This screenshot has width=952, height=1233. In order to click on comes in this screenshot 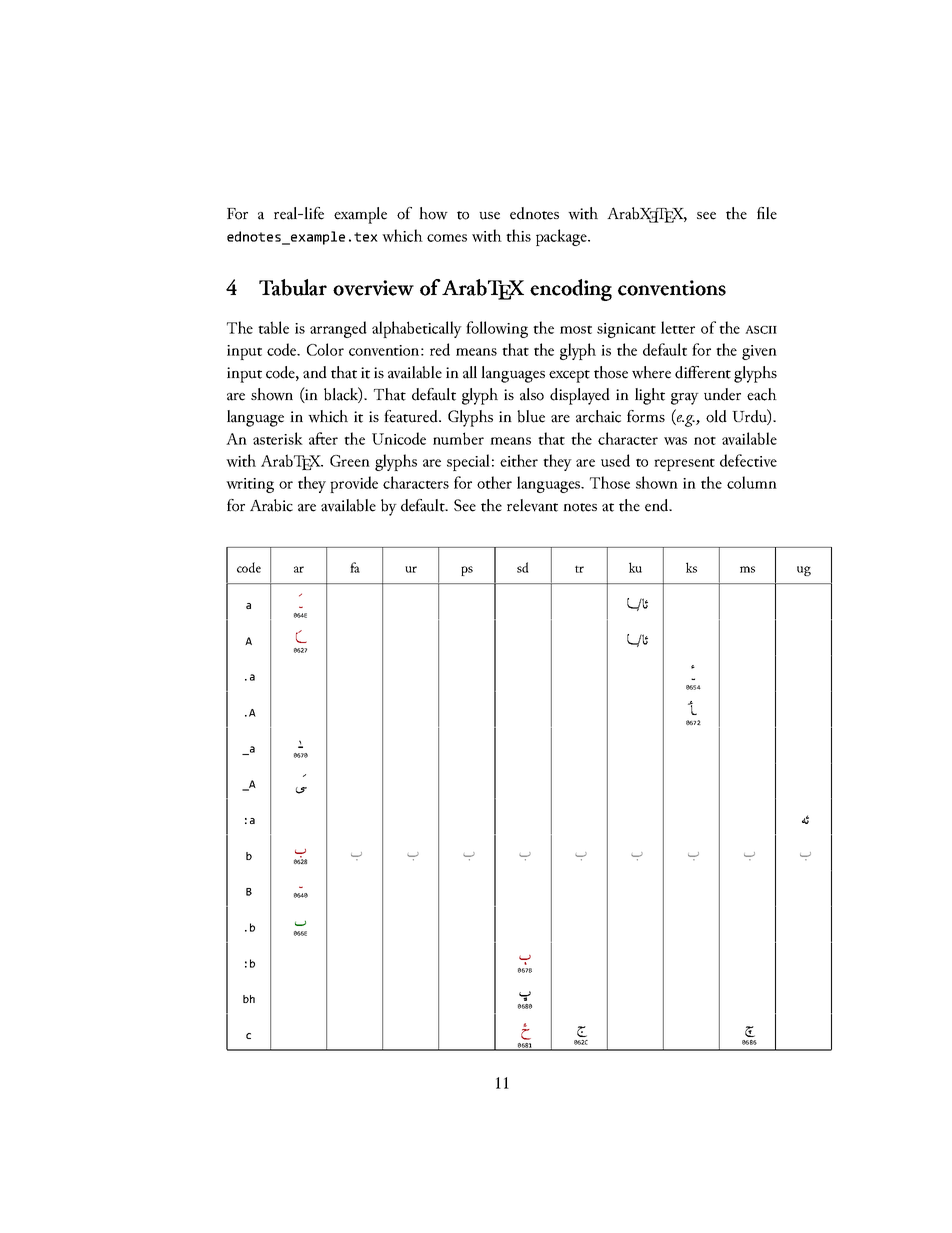, I will do `click(447, 238)`.
